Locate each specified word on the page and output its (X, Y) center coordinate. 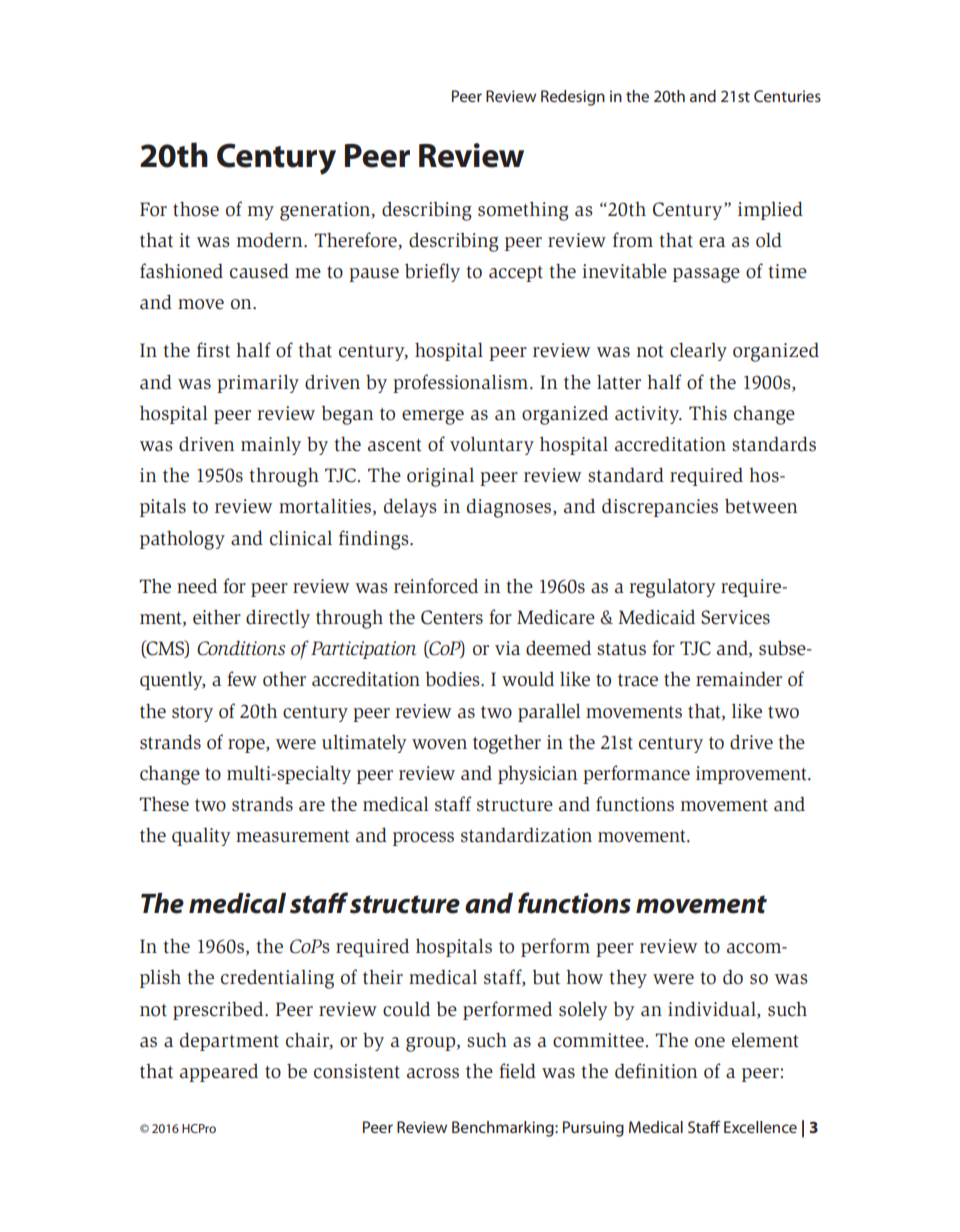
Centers (452, 617)
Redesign (573, 98)
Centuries (787, 96)
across (433, 1073)
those (196, 209)
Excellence (760, 1127)
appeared (219, 1073)
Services (735, 617)
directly (278, 619)
